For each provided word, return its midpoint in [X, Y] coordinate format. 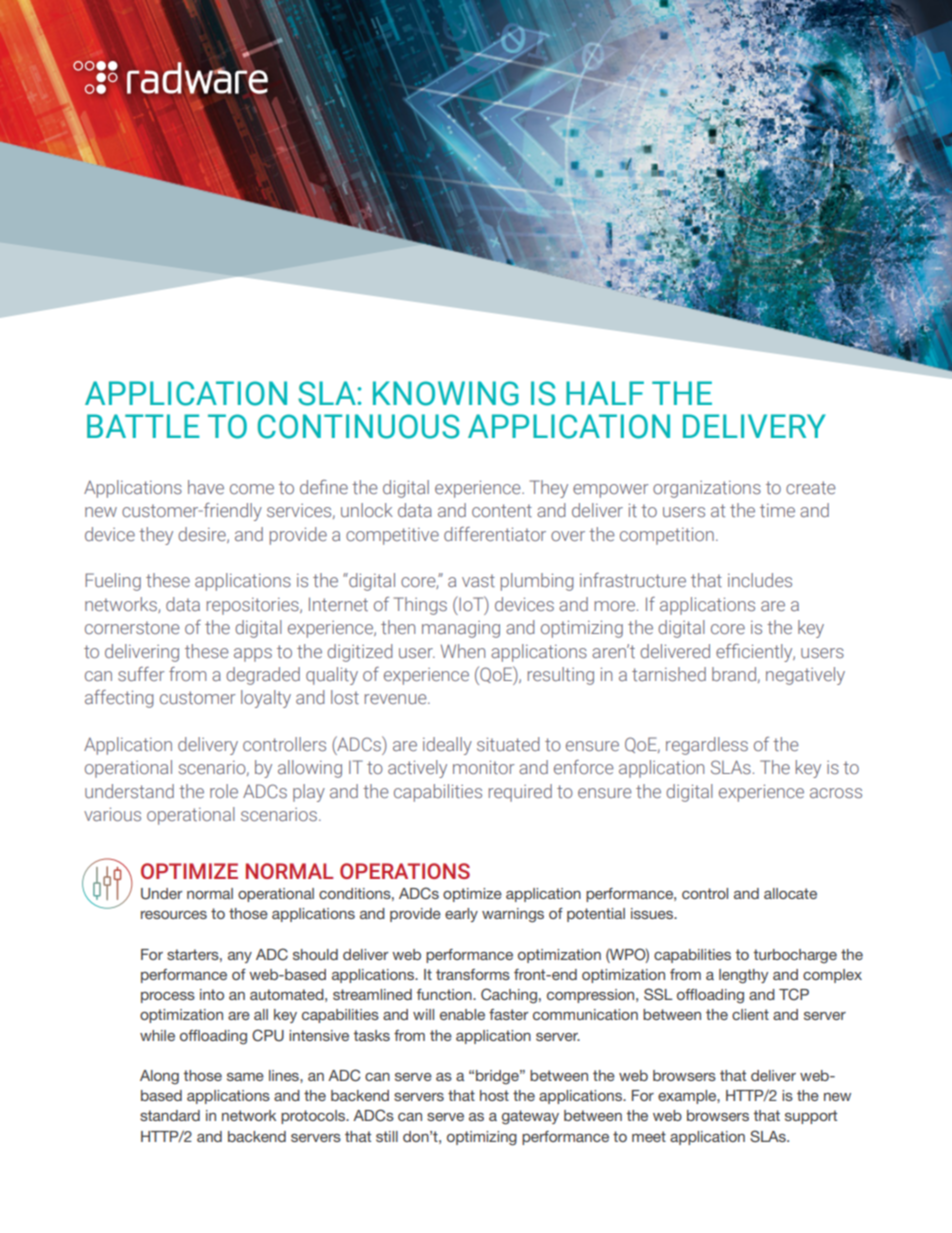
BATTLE [143, 426]
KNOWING [446, 393]
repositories [254, 606]
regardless [707, 746]
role [224, 791]
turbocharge [795, 956]
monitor [484, 767]
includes [760, 580]
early [461, 915]
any [240, 957]
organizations [707, 489]
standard [170, 1115]
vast [478, 580]
